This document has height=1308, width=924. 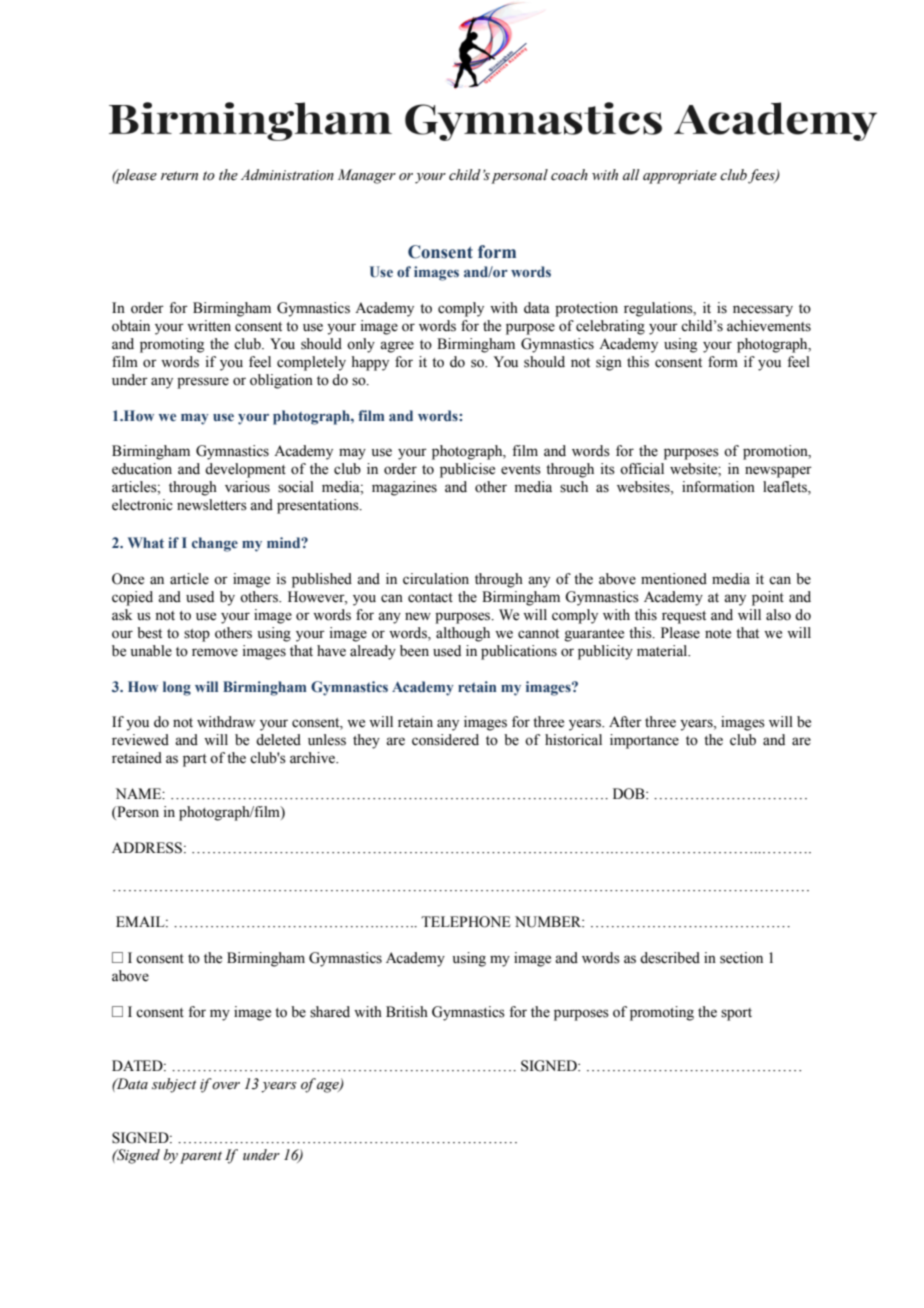 I want to click on publicise, so click(x=467, y=470).
